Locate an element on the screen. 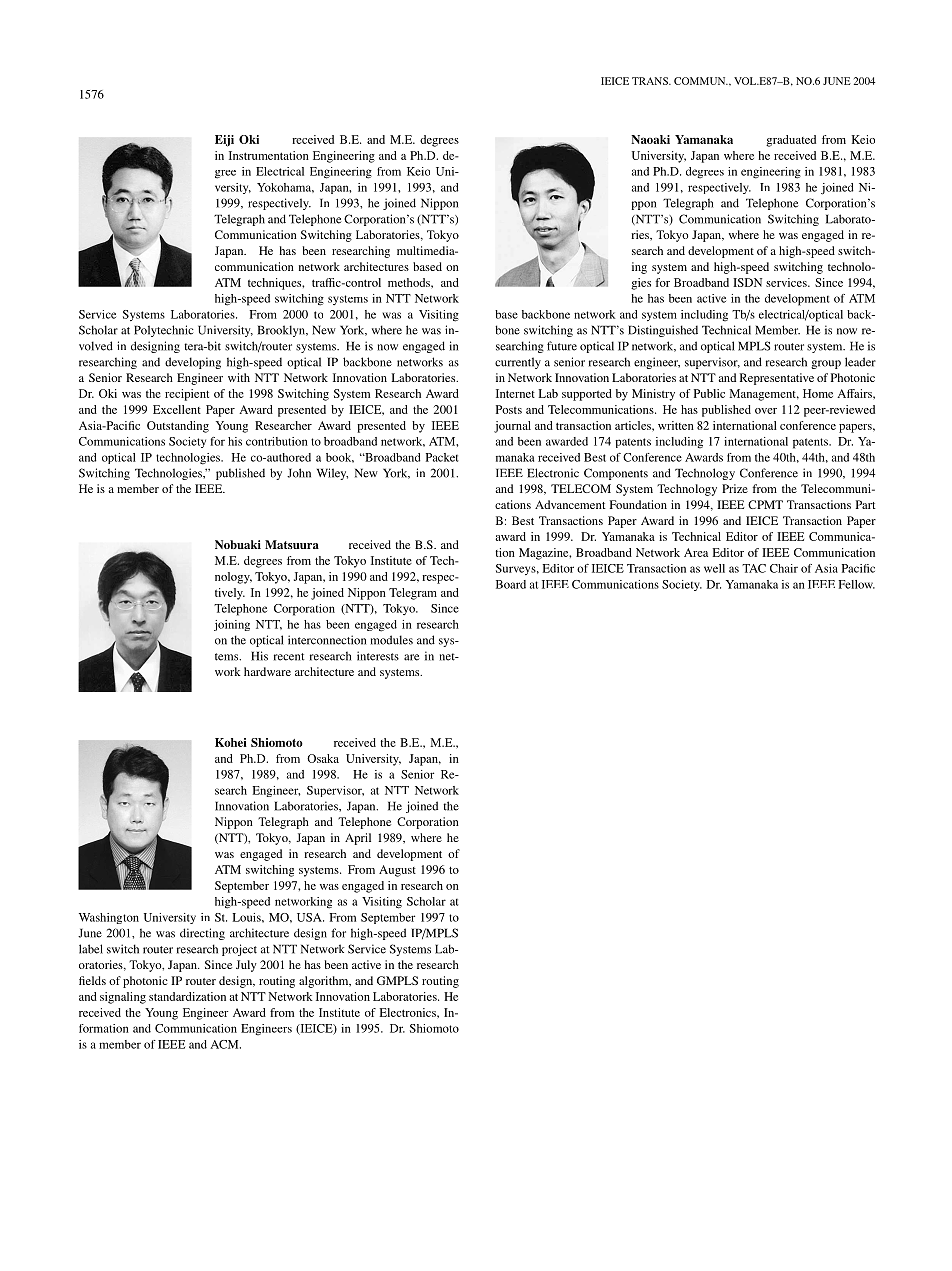  ACM is located at coordinates (225, 1044).
